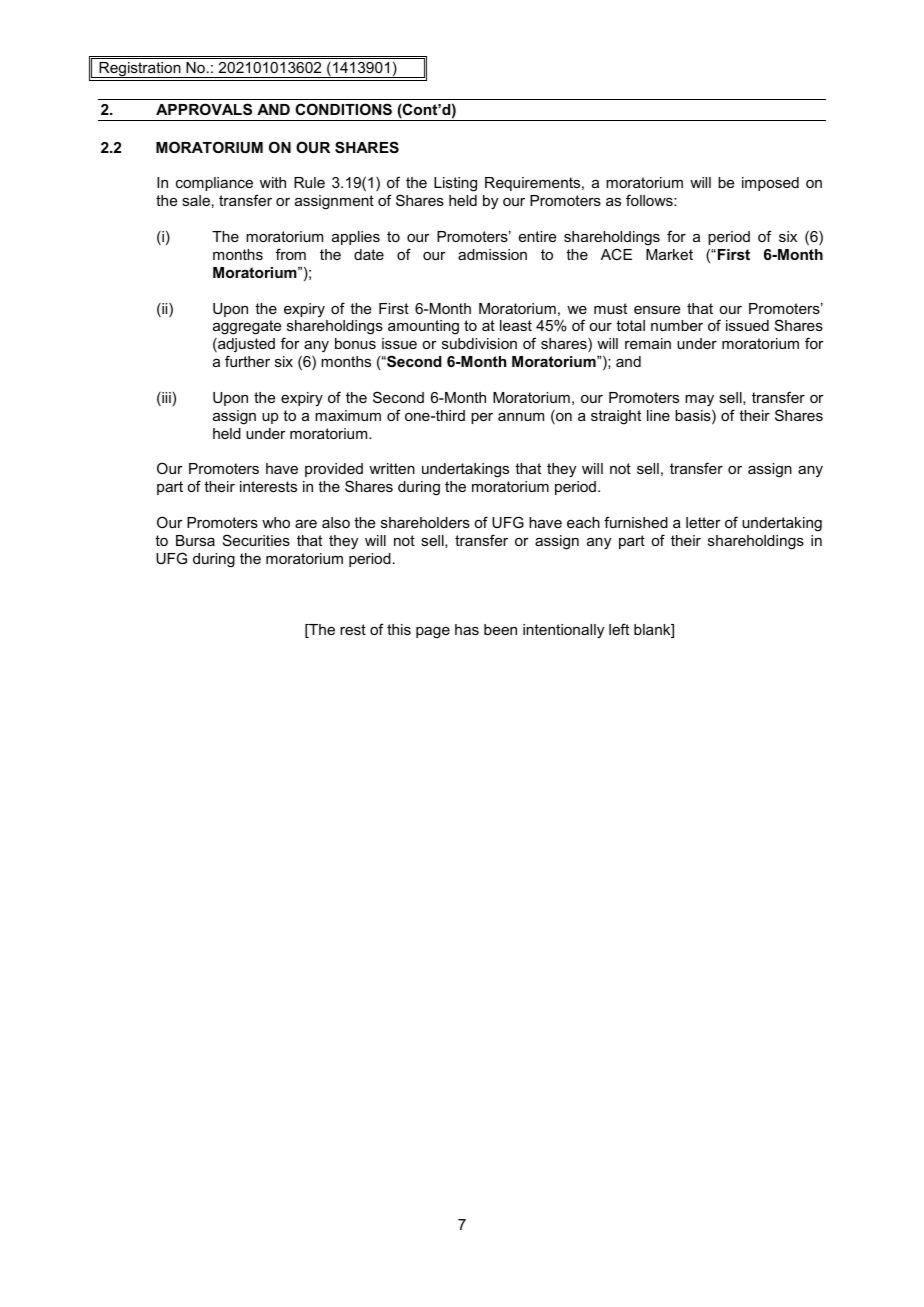 The width and height of the document is (924, 1307). What do you see at coordinates (467, 629) in the document?
I see `has` at bounding box center [467, 629].
